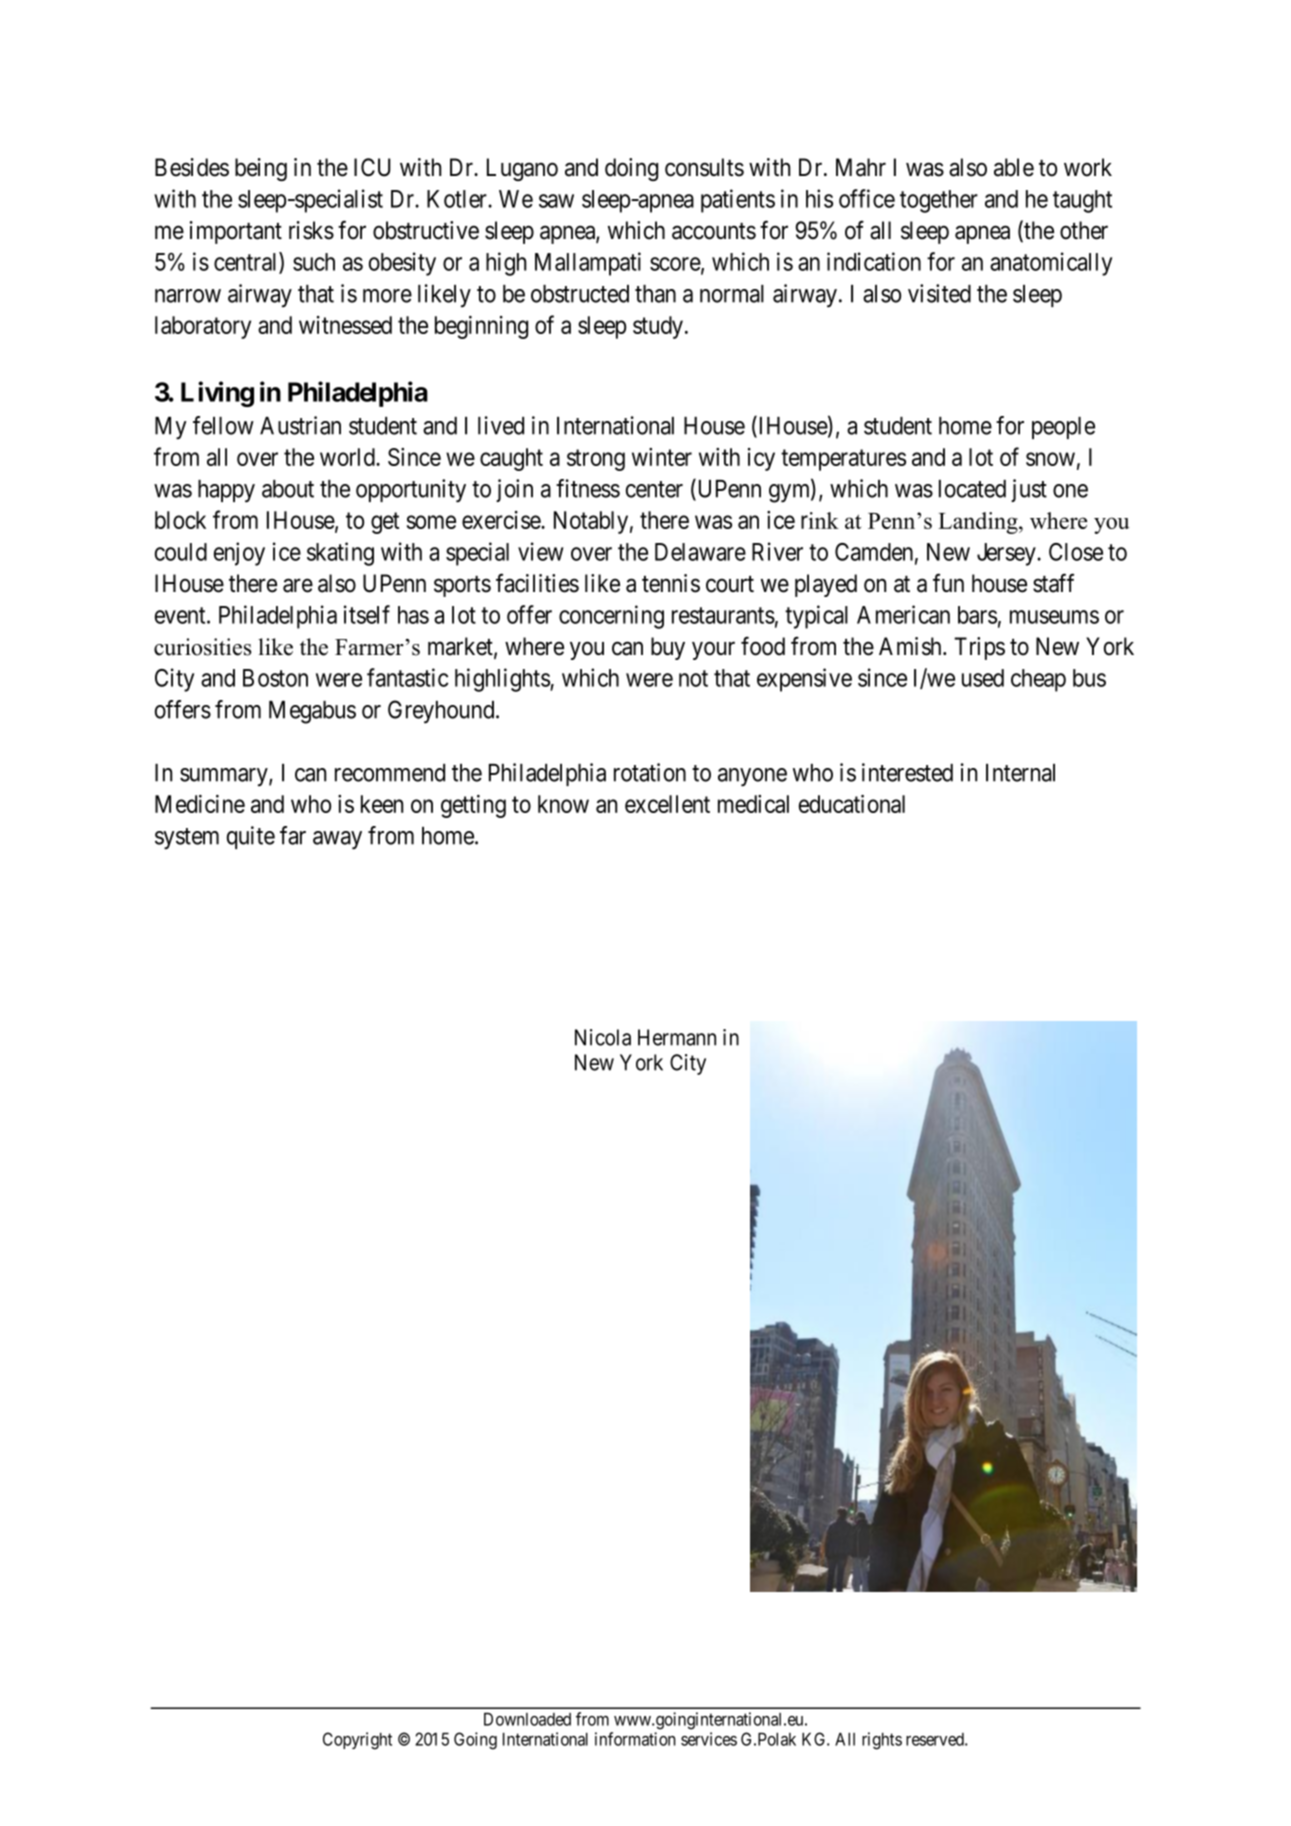  Describe the element at coordinates (1020, 773) in the document. I see `Internal` at that location.
